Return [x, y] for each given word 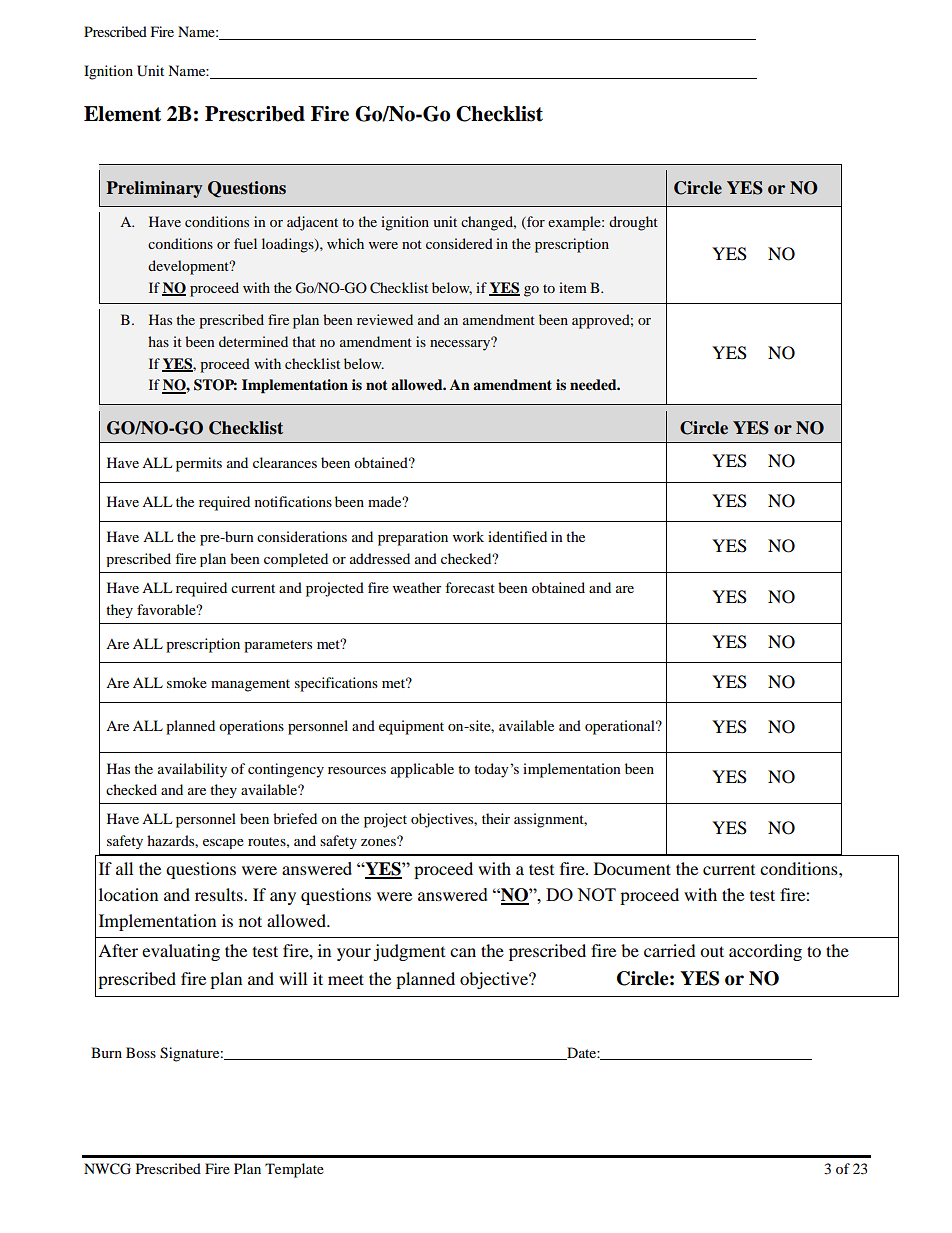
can [463, 952]
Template [294, 1170]
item [573, 287]
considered [459, 243]
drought [633, 223]
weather [417, 587]
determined [253, 341]
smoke [187, 682]
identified [517, 536]
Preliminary [154, 189]
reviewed [385, 319]
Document [632, 868]
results [220, 894]
